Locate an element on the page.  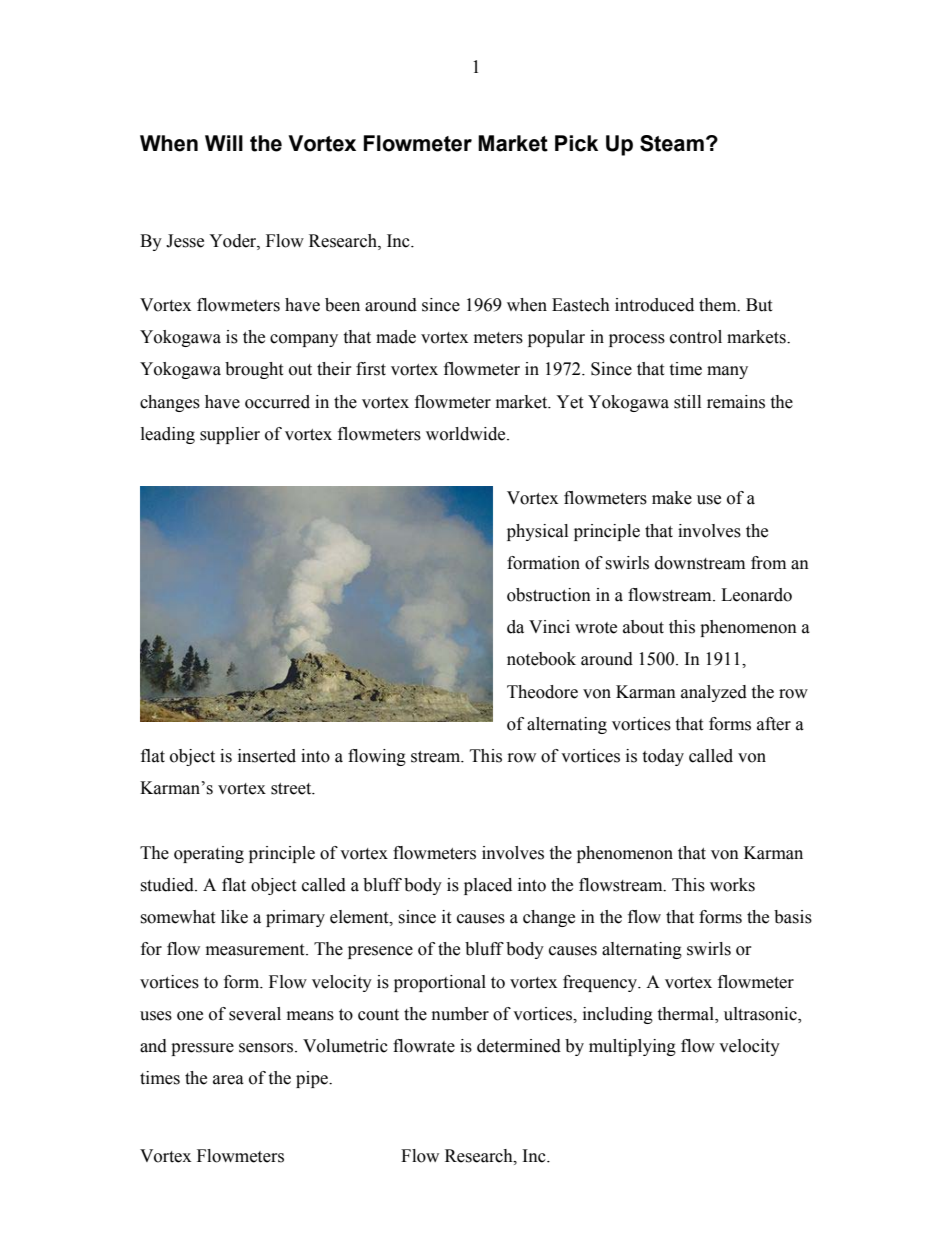
thermal is located at coordinates (686, 1015).
